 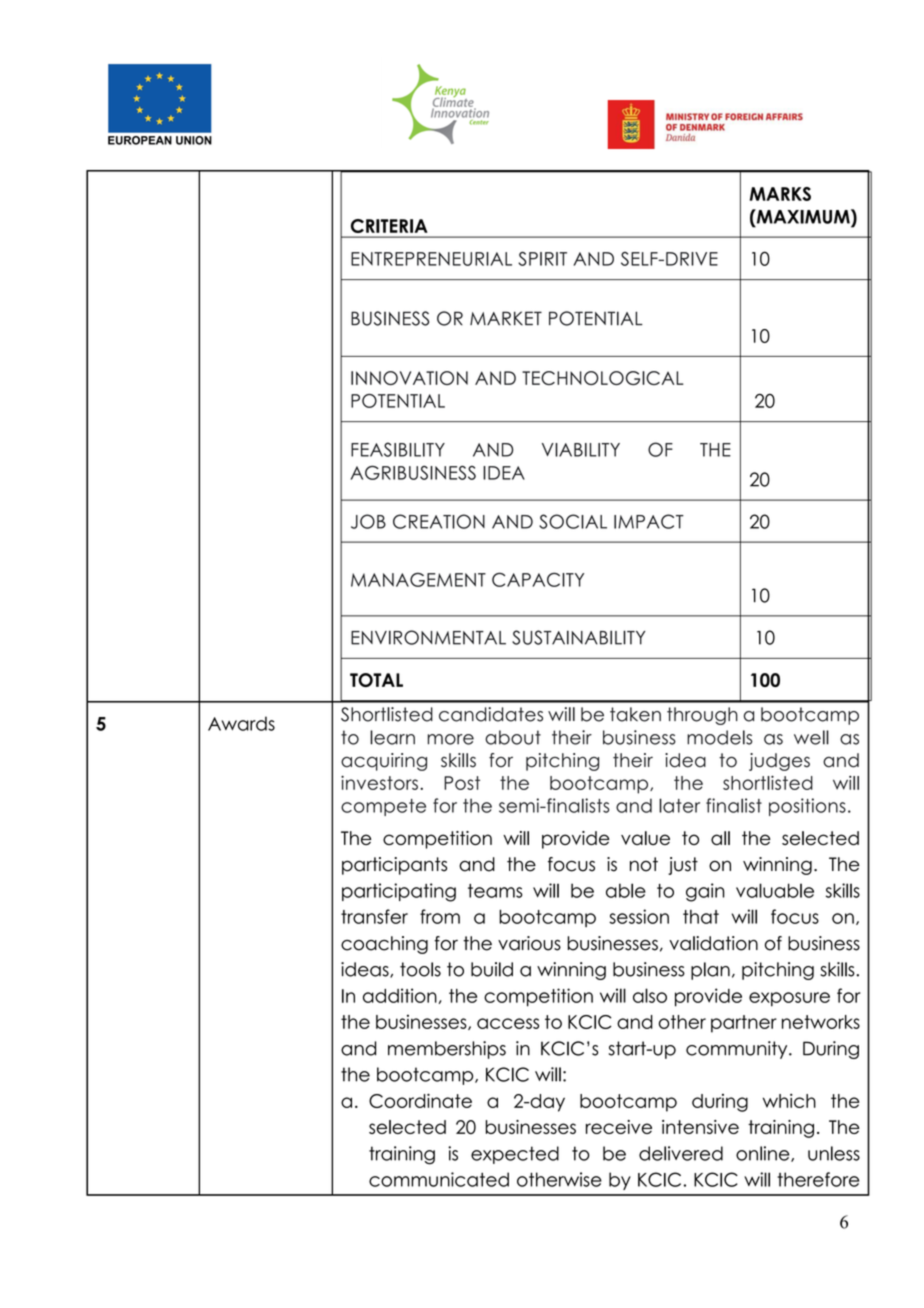 What do you see at coordinates (389, 226) in the image?
I see `CRITERIA` at bounding box center [389, 226].
